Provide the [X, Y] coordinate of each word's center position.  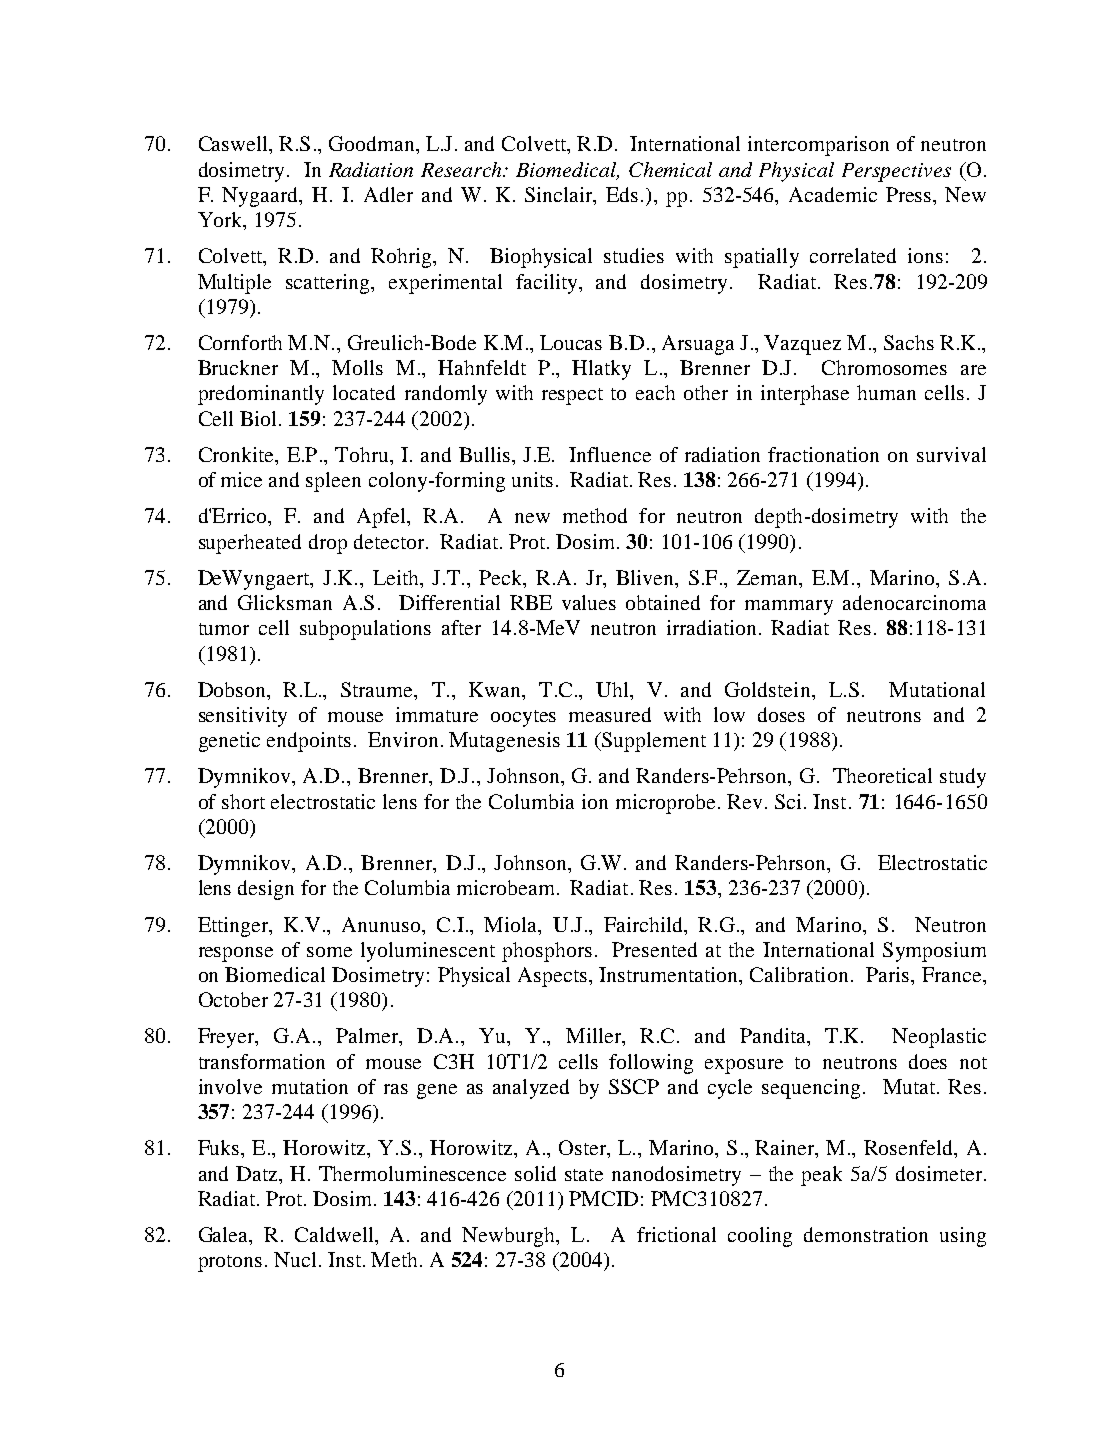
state [584, 1175]
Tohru [363, 454]
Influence [610, 454]
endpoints [309, 742]
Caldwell [335, 1234]
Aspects [552, 977]
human [886, 392]
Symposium [934, 952]
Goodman [373, 143]
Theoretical [882, 775]
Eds [622, 194]
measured [610, 714]
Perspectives [896, 172]
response [236, 954]
